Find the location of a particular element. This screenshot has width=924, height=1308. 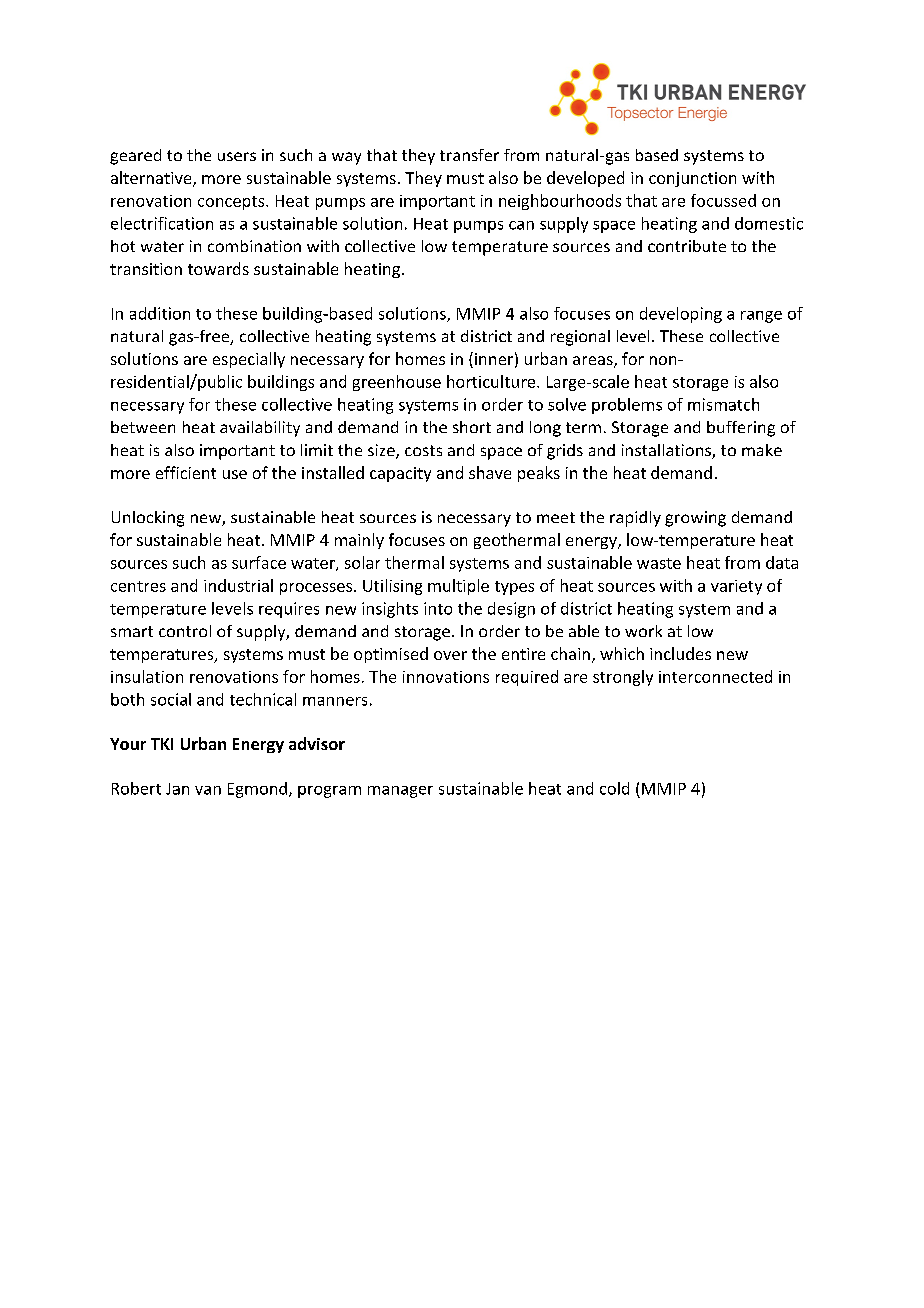

users is located at coordinates (237, 156).
